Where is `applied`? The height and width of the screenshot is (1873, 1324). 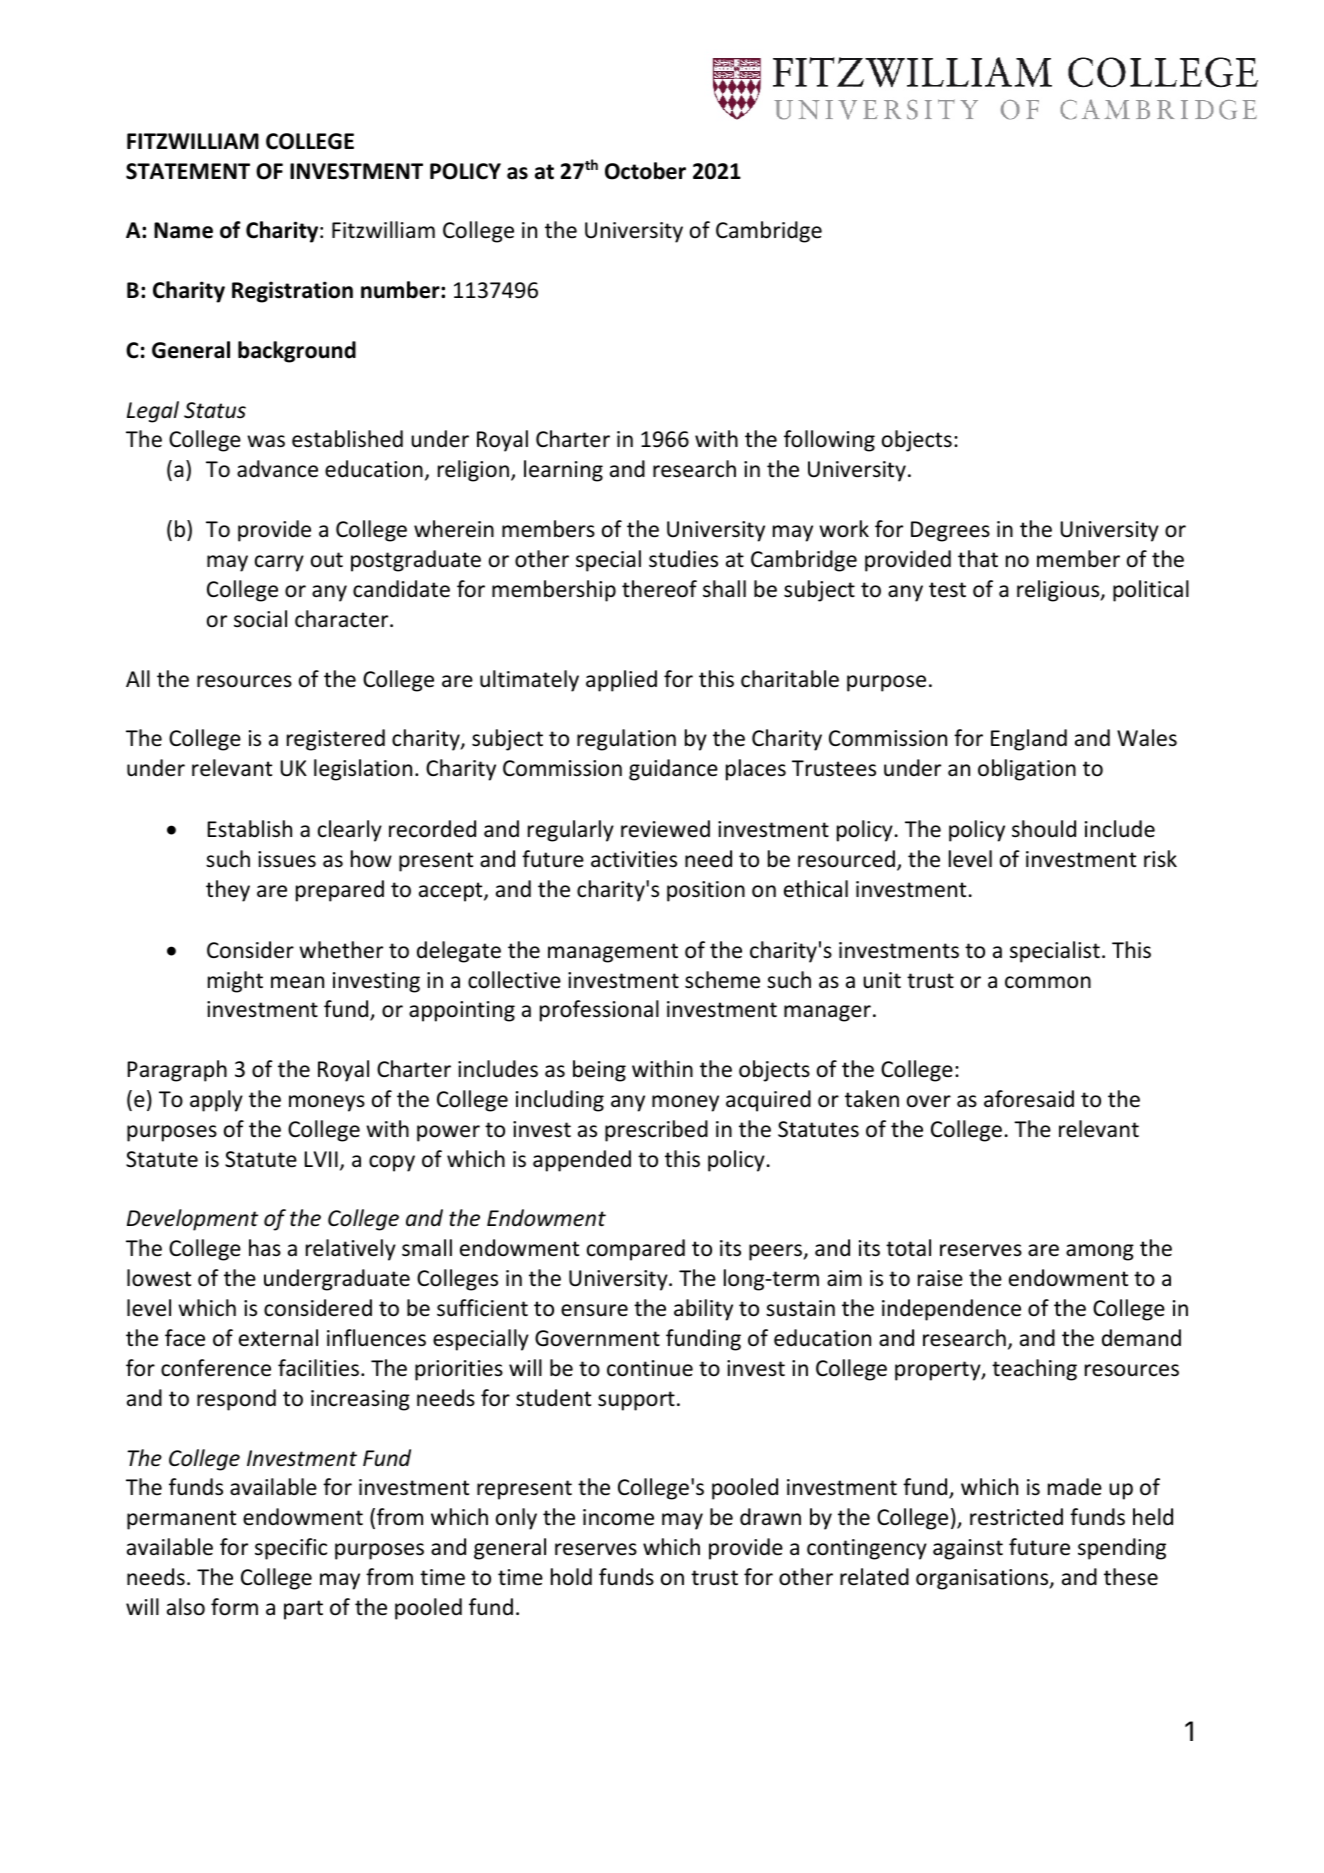
applied is located at coordinates (621, 681).
